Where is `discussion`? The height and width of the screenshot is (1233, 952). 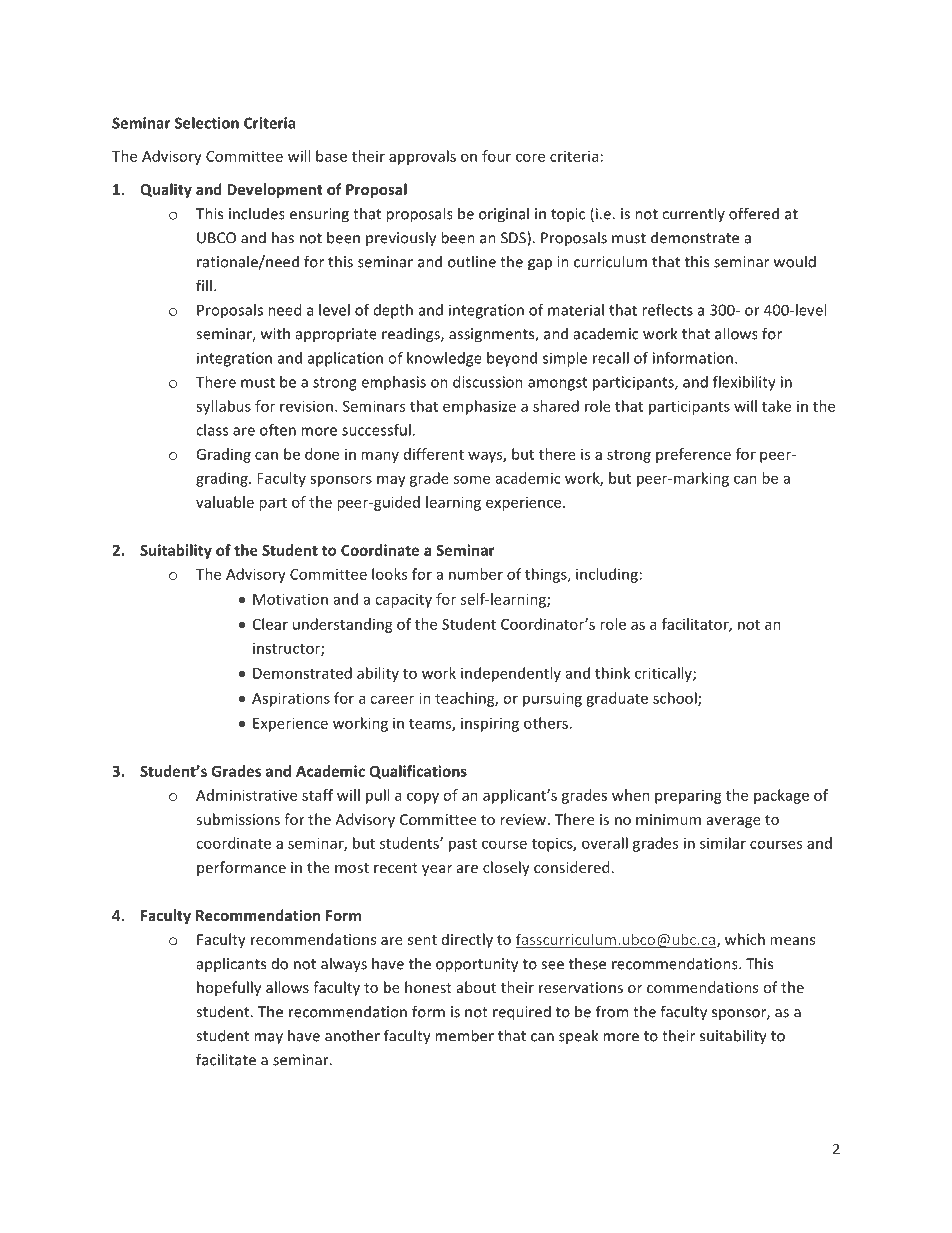
discussion is located at coordinates (488, 382).
